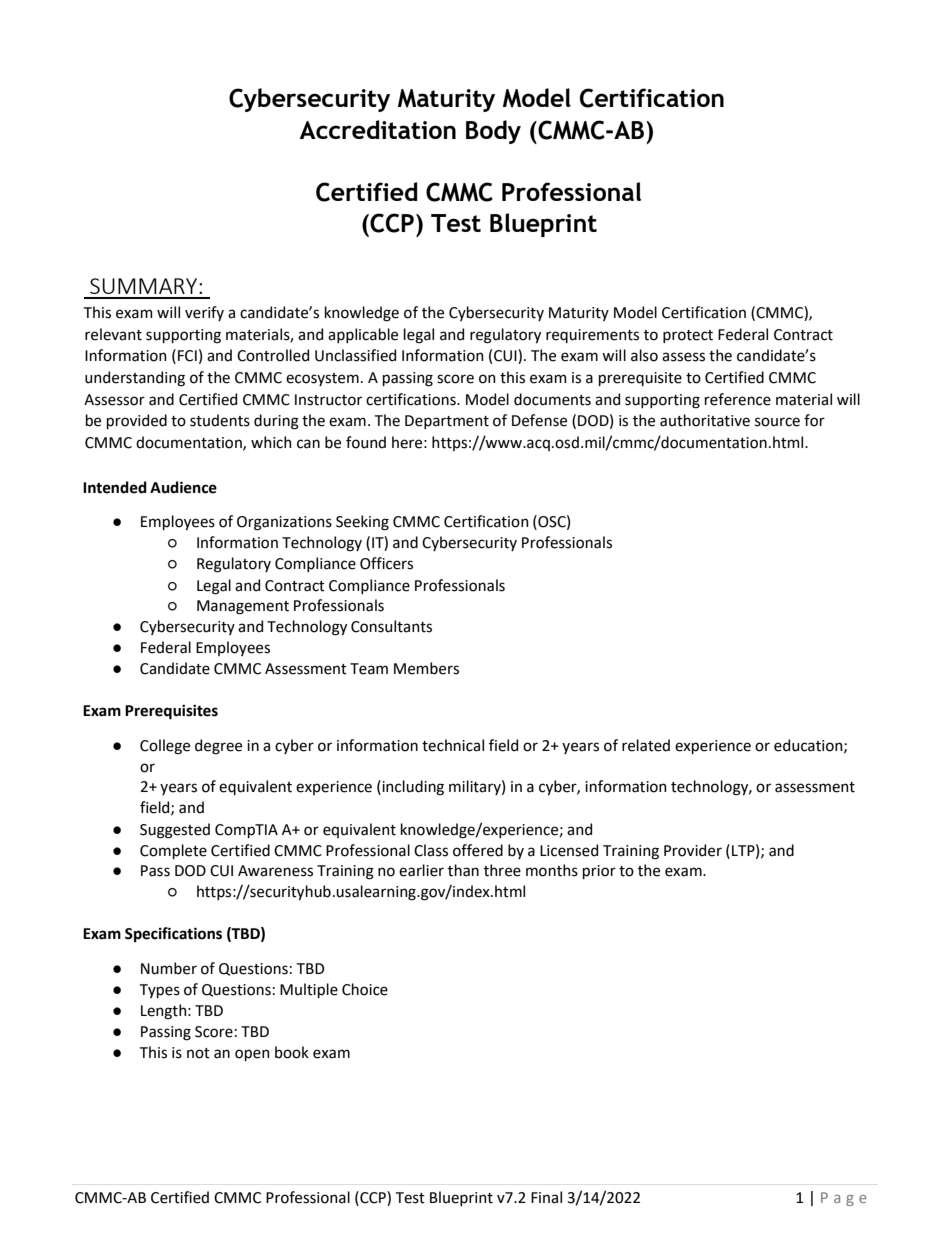 The width and height of the screenshot is (952, 1233). Describe the element at coordinates (693, 850) in the screenshot. I see `Provider` at that location.
